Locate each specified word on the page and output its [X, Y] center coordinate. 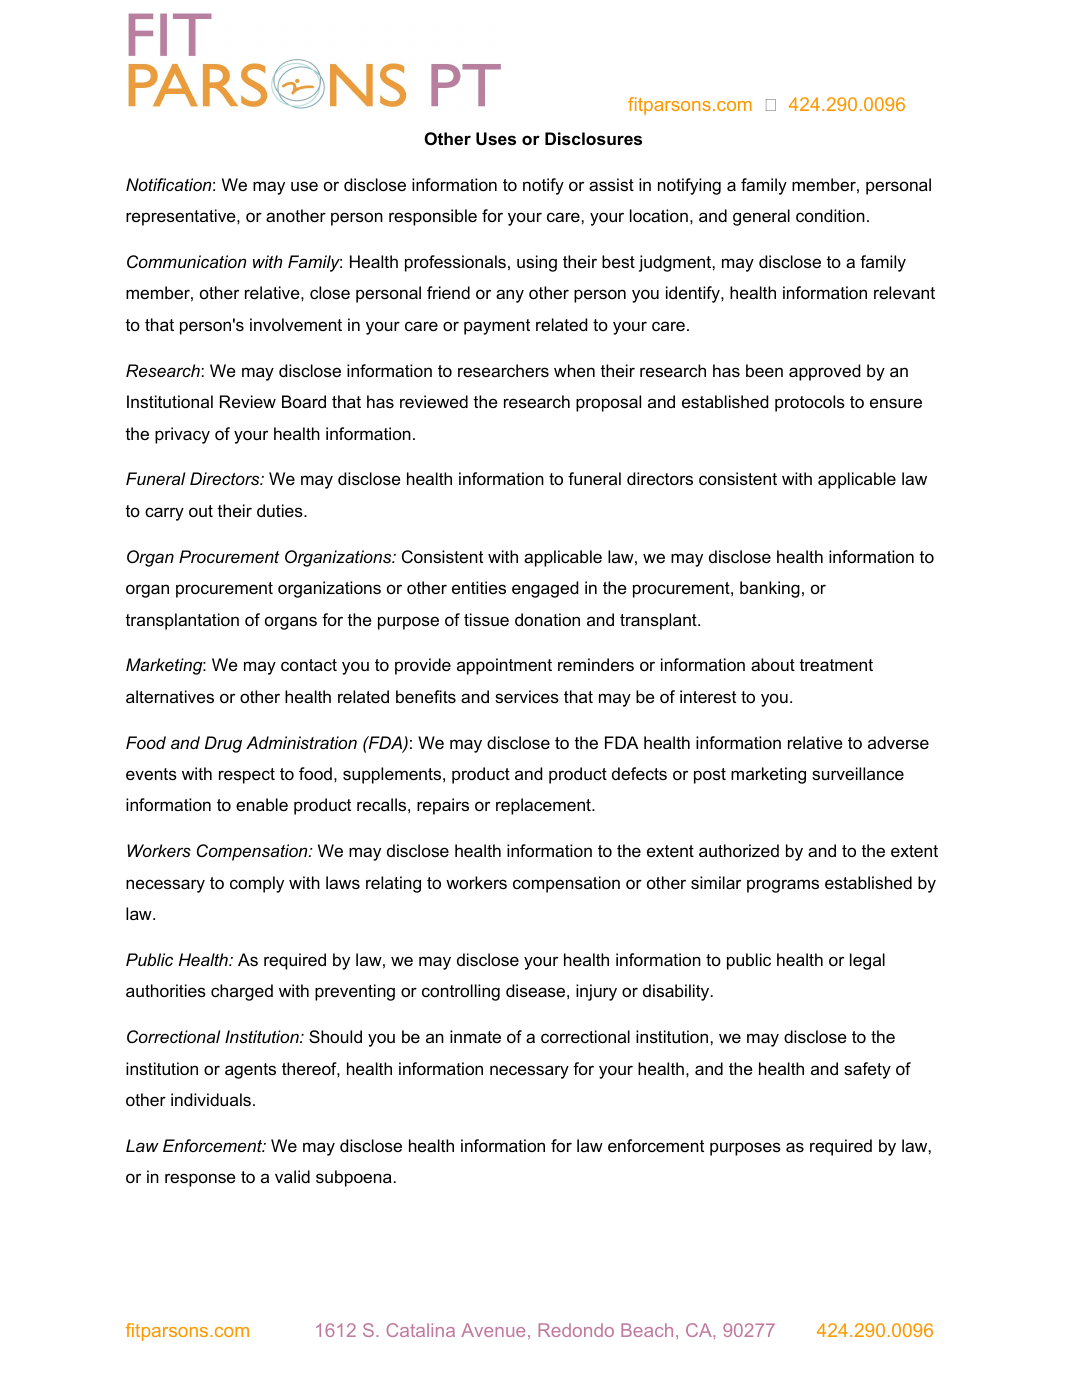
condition [830, 215]
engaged [545, 589]
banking [770, 589]
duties [281, 510]
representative [182, 217]
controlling [461, 992]
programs [783, 886]
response [200, 1180]
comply [257, 884]
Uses [496, 138]
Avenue [493, 1330]
